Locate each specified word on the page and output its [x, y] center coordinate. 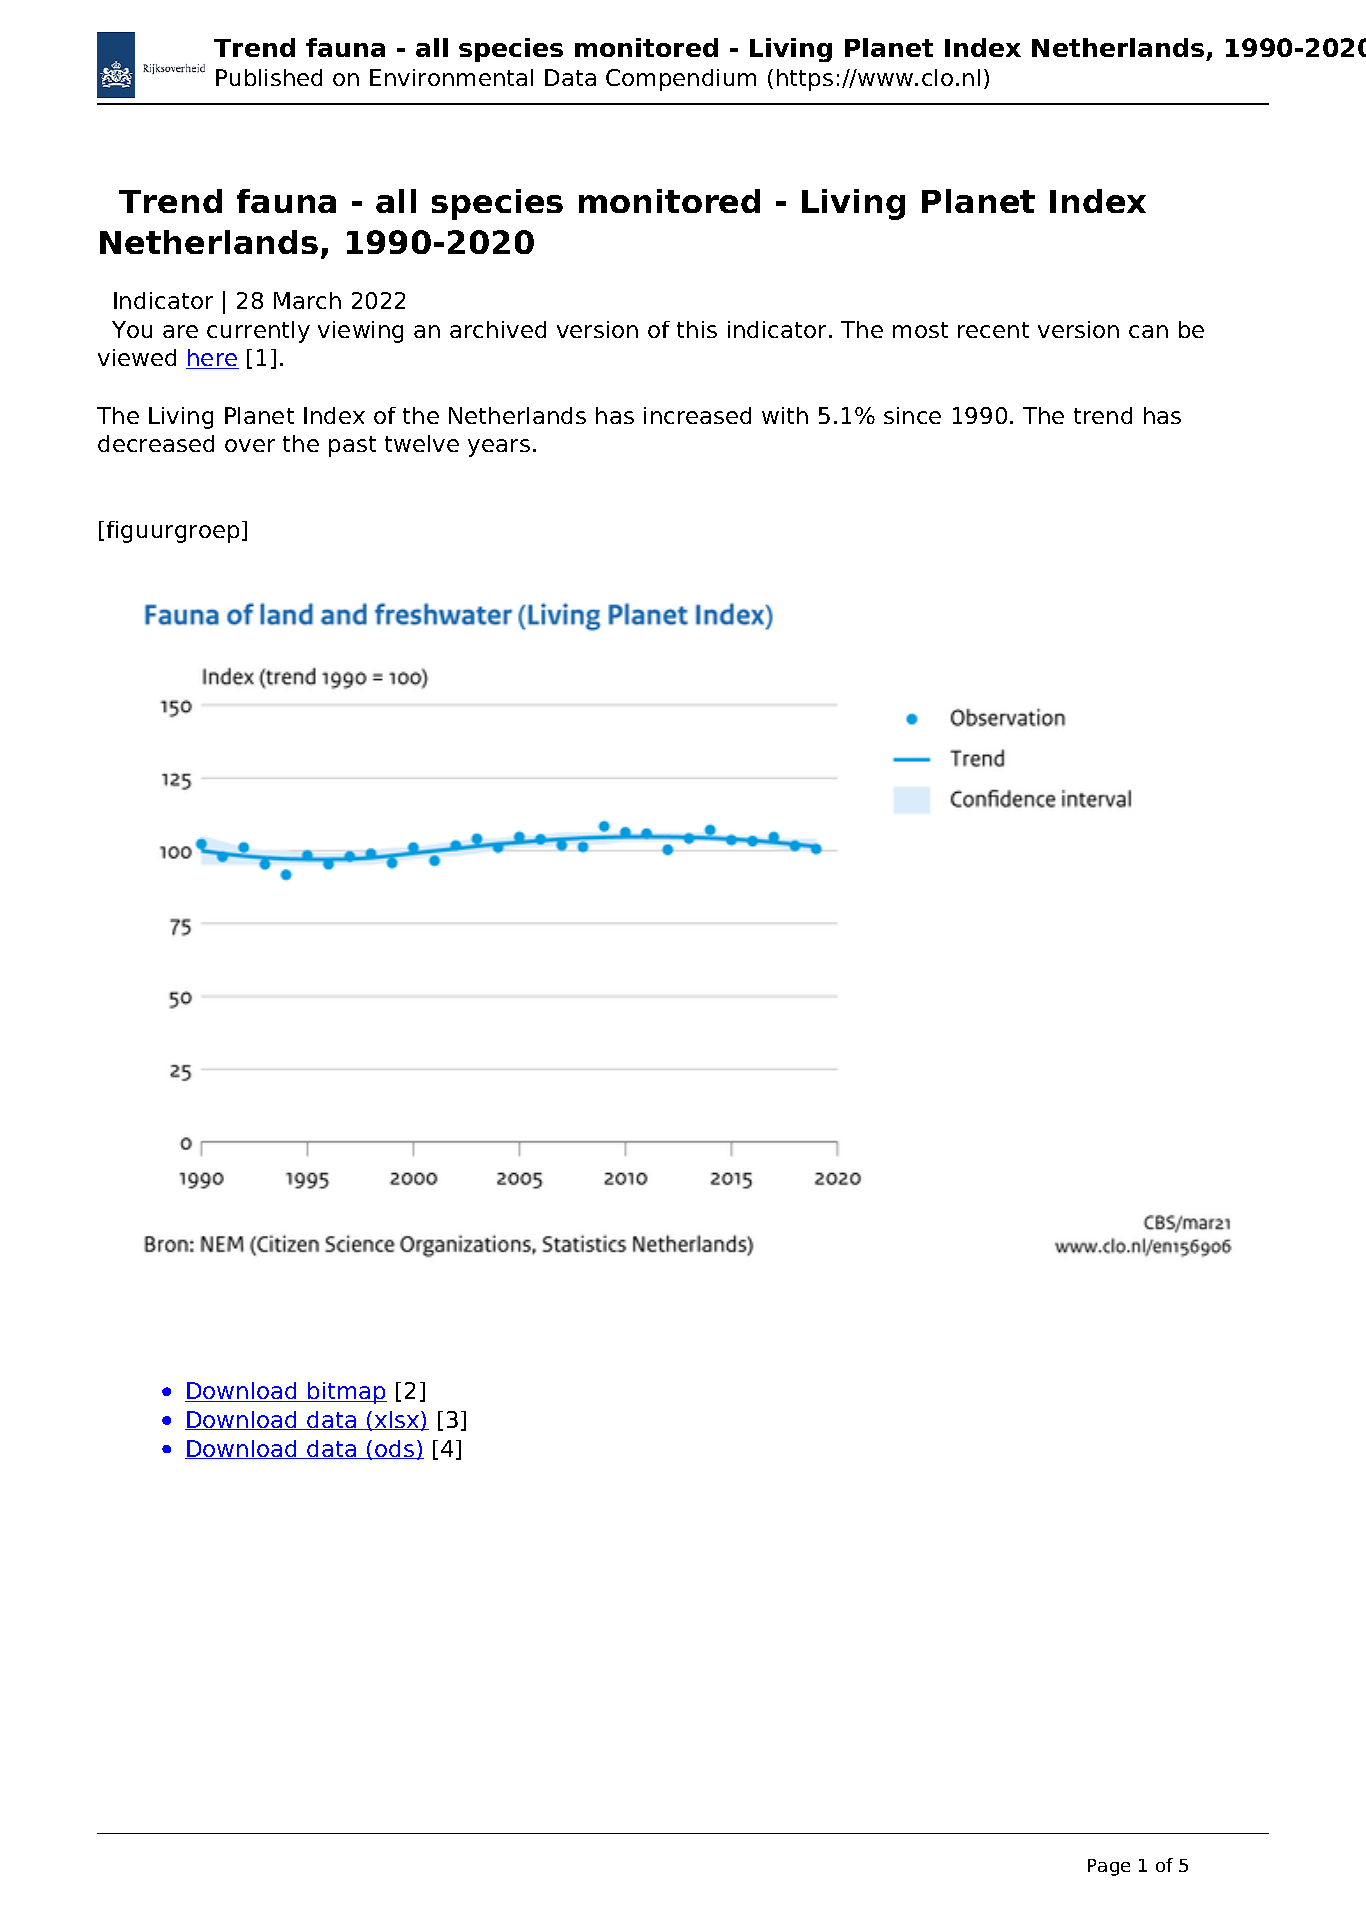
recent [993, 330]
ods [394, 1449]
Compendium [681, 80]
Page [1109, 1867]
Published [269, 77]
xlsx [397, 1421]
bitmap [346, 1393]
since [912, 415]
